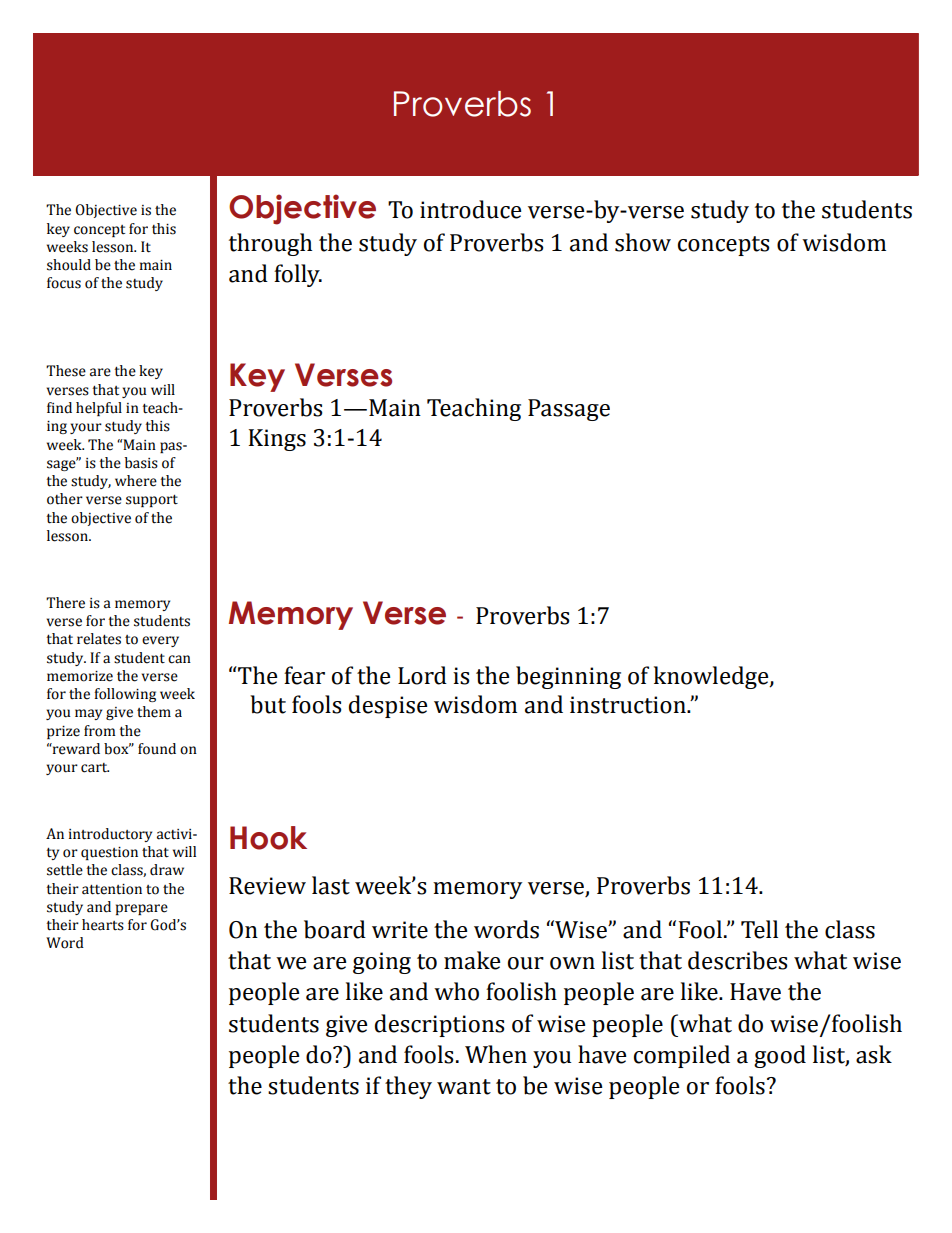  What do you see at coordinates (496, 1054) in the page?
I see `When` at bounding box center [496, 1054].
